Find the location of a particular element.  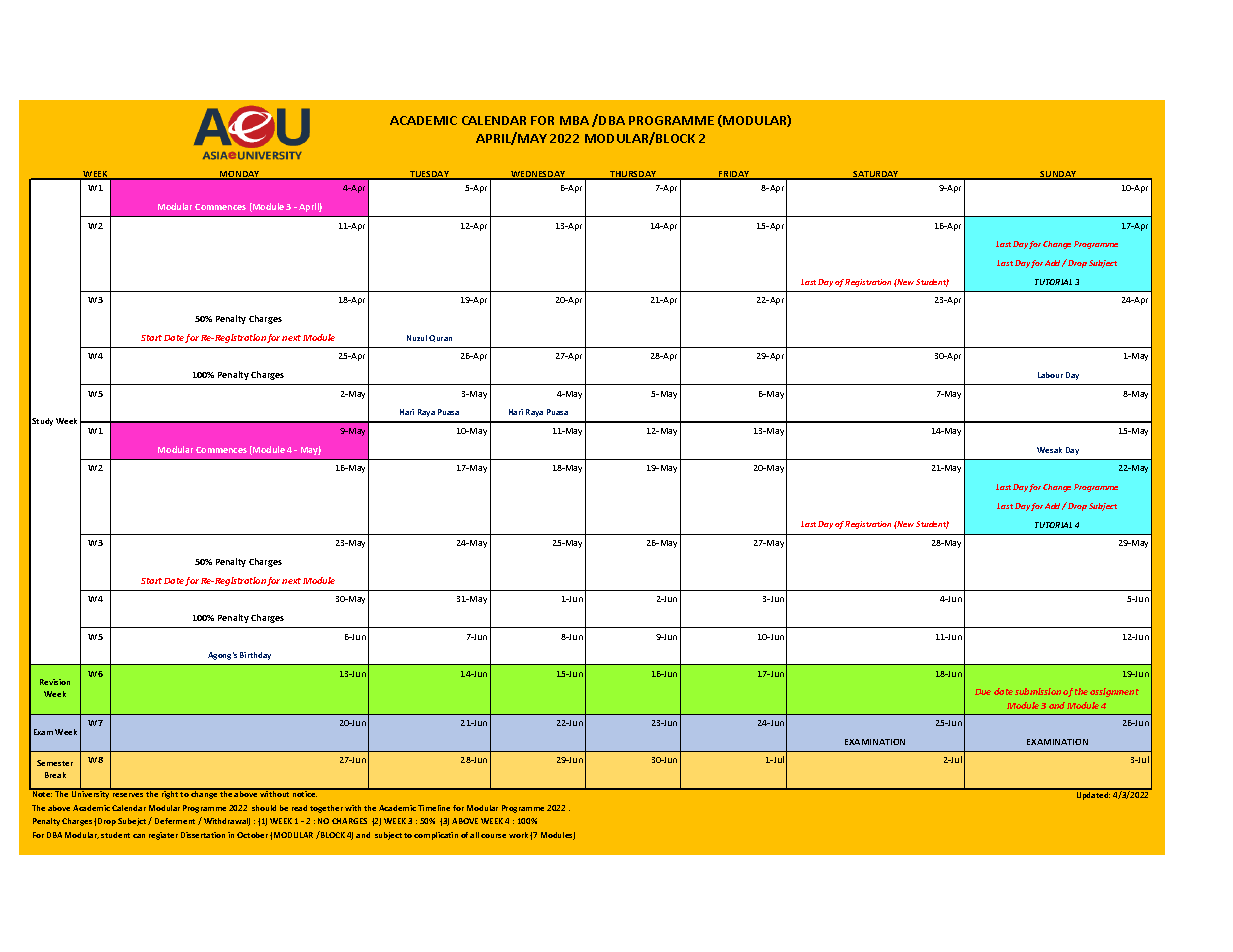

Due is located at coordinates (983, 692).
